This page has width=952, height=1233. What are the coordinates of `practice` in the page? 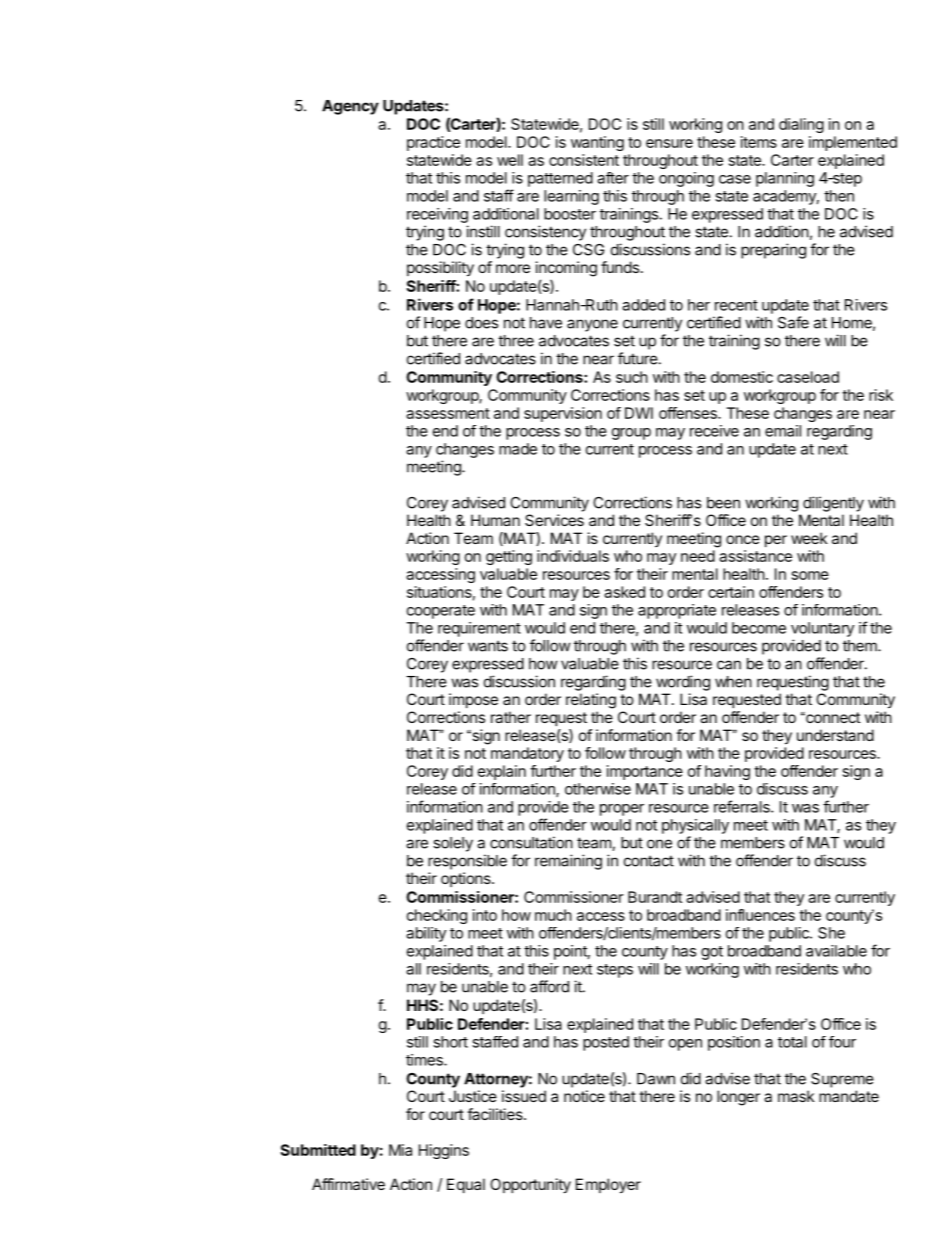 It's located at (433, 143).
